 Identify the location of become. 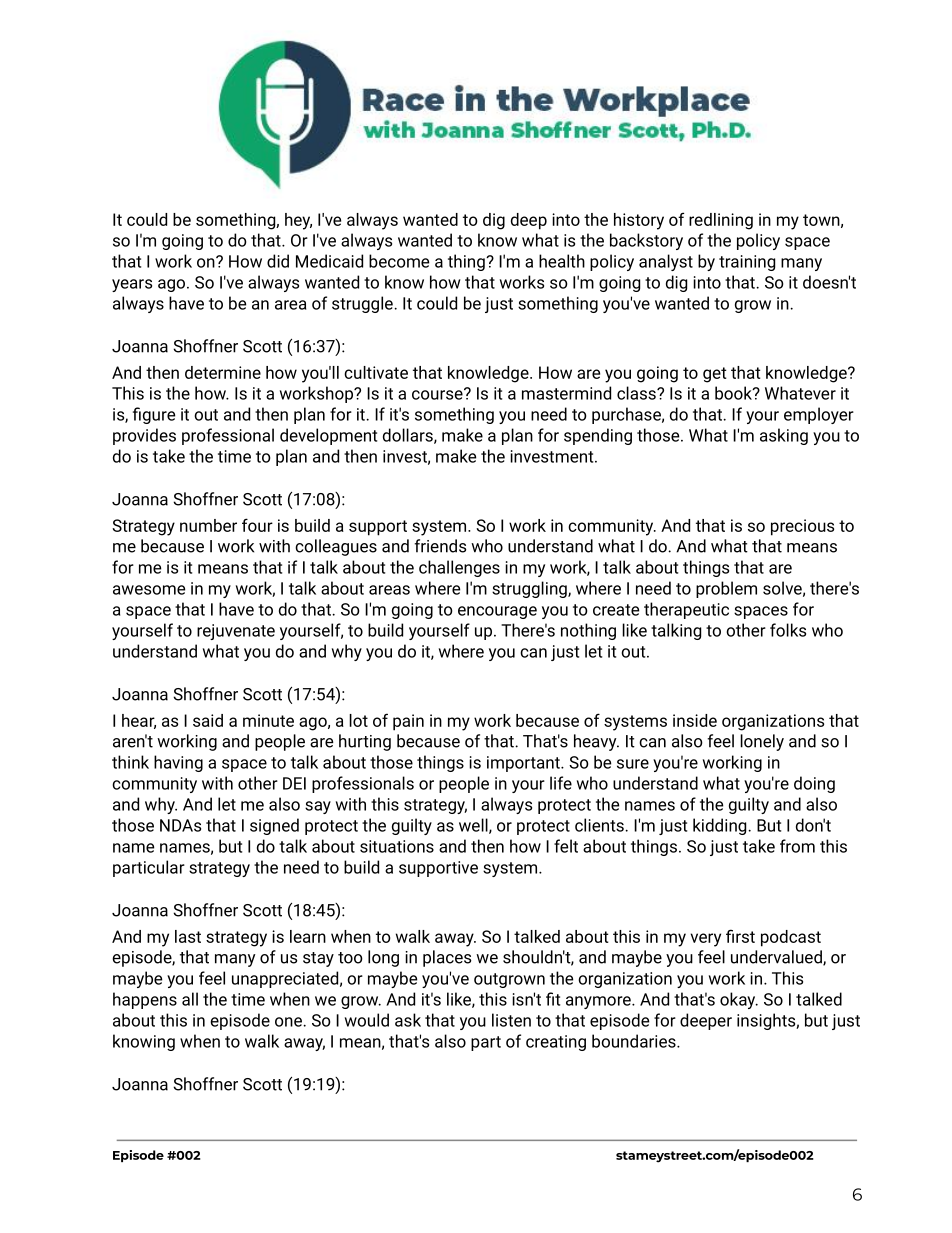
(399, 261).
